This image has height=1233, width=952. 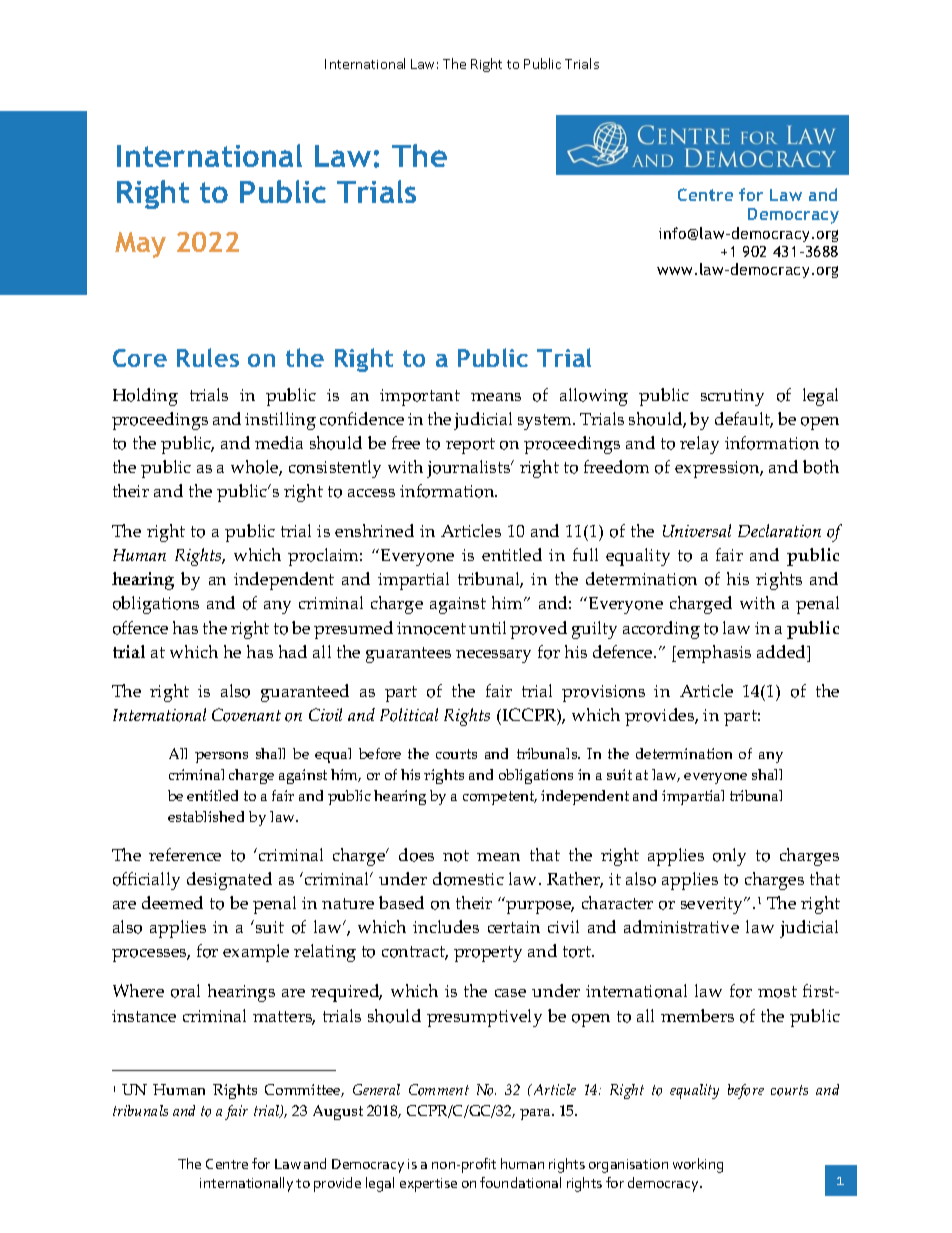 I want to click on May, so click(x=140, y=245).
